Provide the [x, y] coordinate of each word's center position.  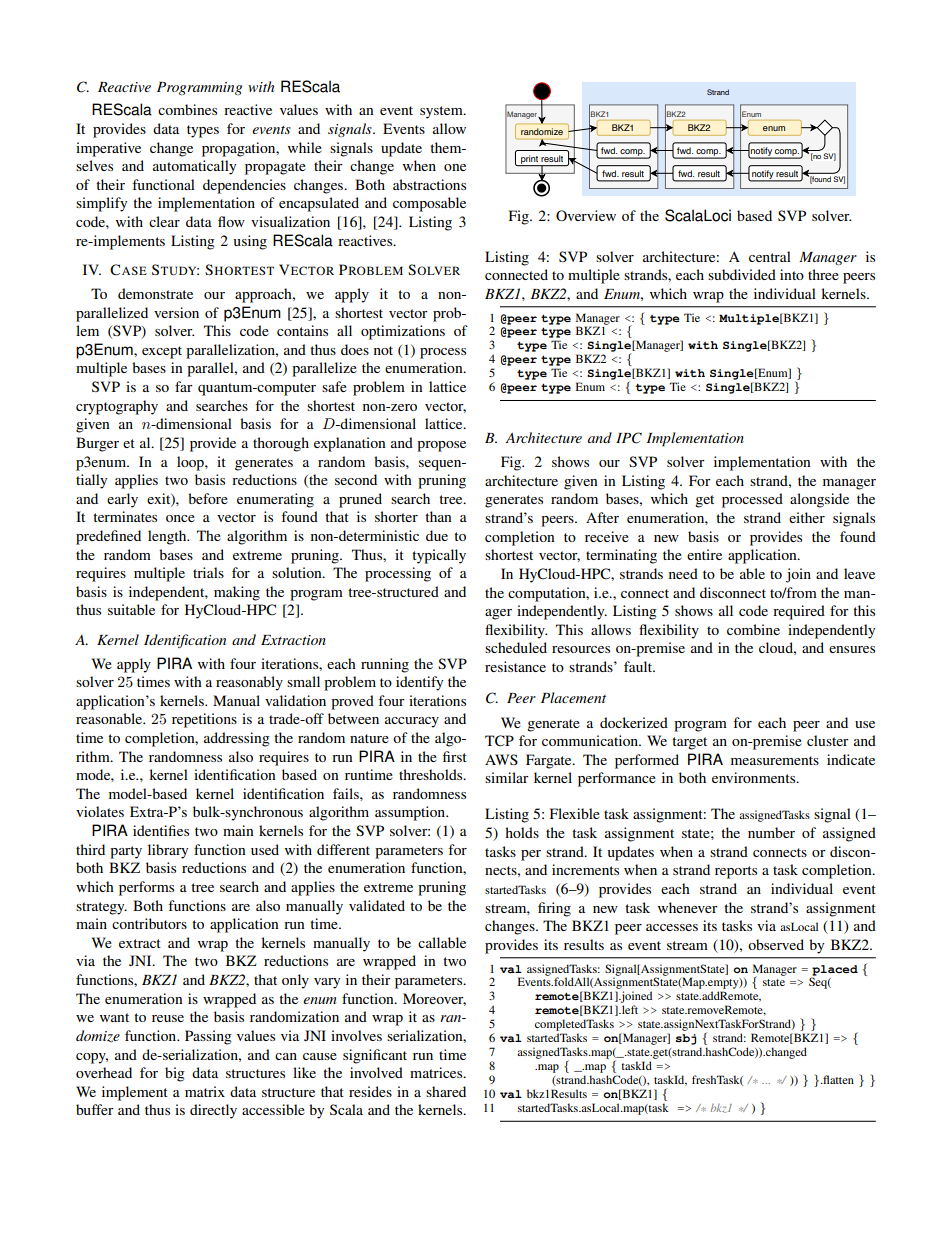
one [455, 167]
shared [446, 1091]
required [799, 612]
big [175, 1074]
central [770, 256]
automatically [194, 167]
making [237, 593]
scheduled [516, 647]
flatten [837, 1079]
